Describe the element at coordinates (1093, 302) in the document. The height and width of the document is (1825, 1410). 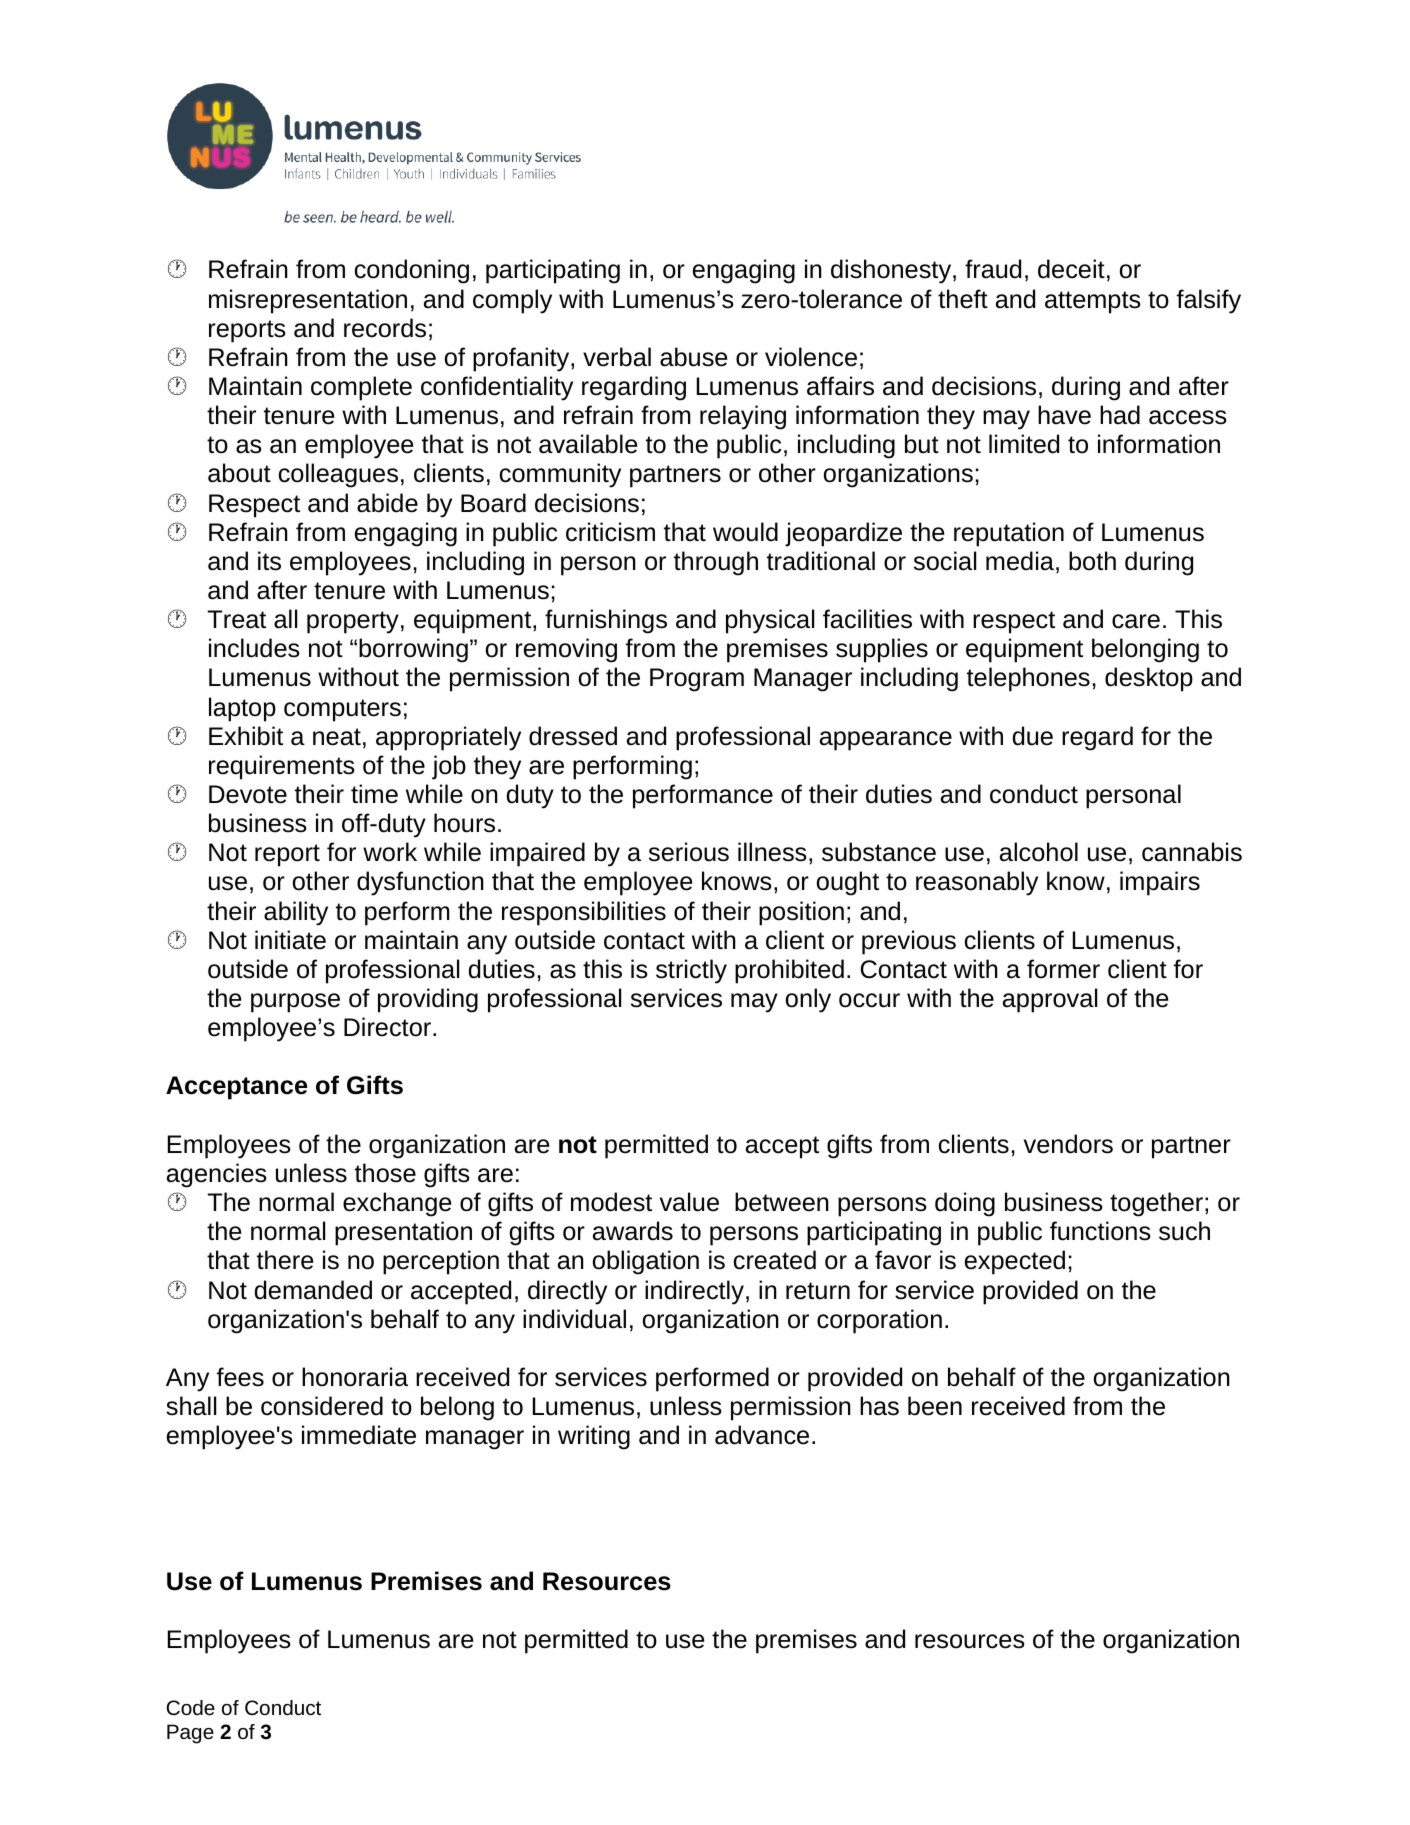
I see `attempts` at that location.
